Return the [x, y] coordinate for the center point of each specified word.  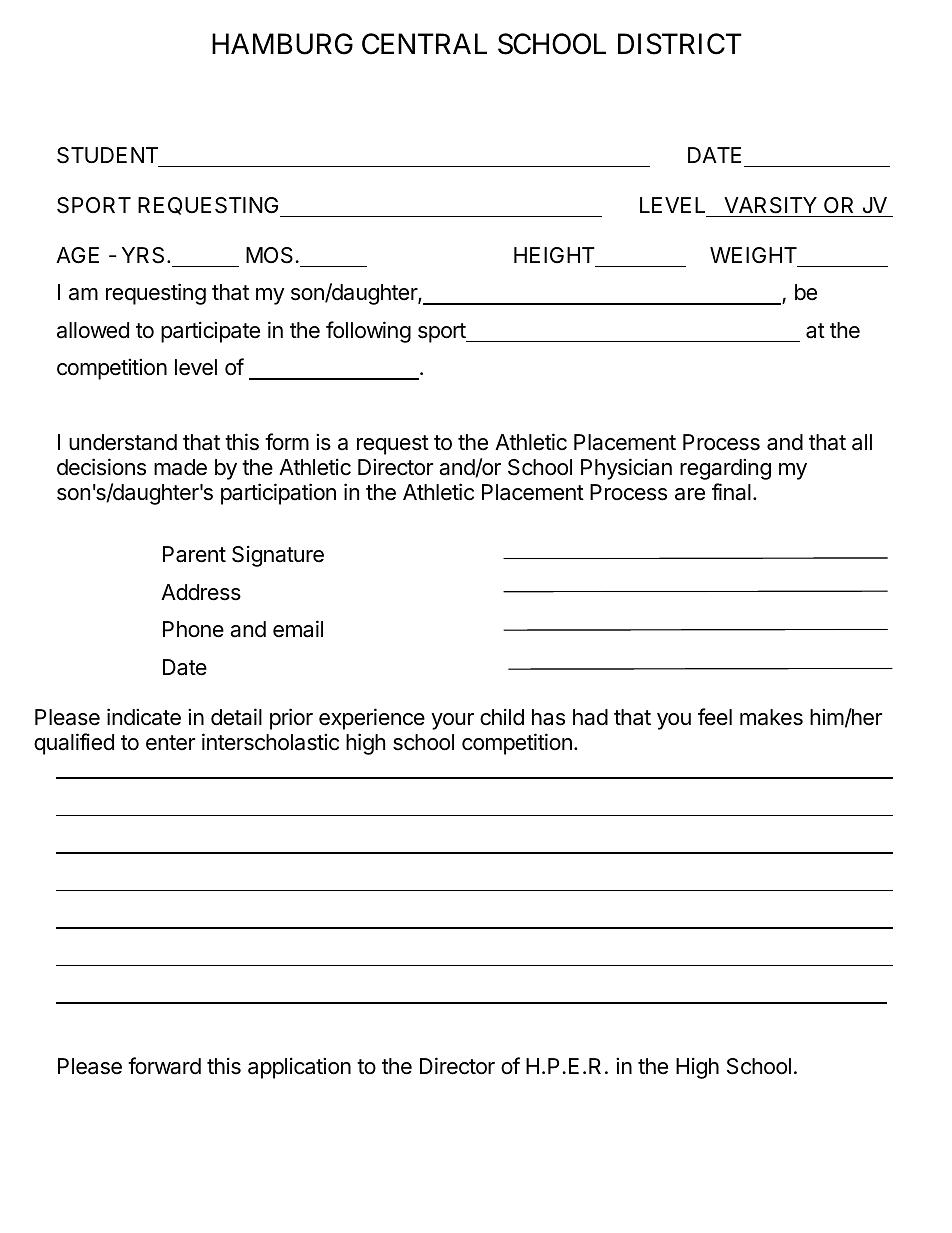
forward [164, 1066]
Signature [278, 556]
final [731, 492]
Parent [194, 554]
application [299, 1068]
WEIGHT [753, 255]
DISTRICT [680, 44]
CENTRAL [424, 44]
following [368, 332]
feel [715, 717]
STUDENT [107, 155]
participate [210, 332]
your [452, 721]
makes [771, 717]
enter [170, 743]
